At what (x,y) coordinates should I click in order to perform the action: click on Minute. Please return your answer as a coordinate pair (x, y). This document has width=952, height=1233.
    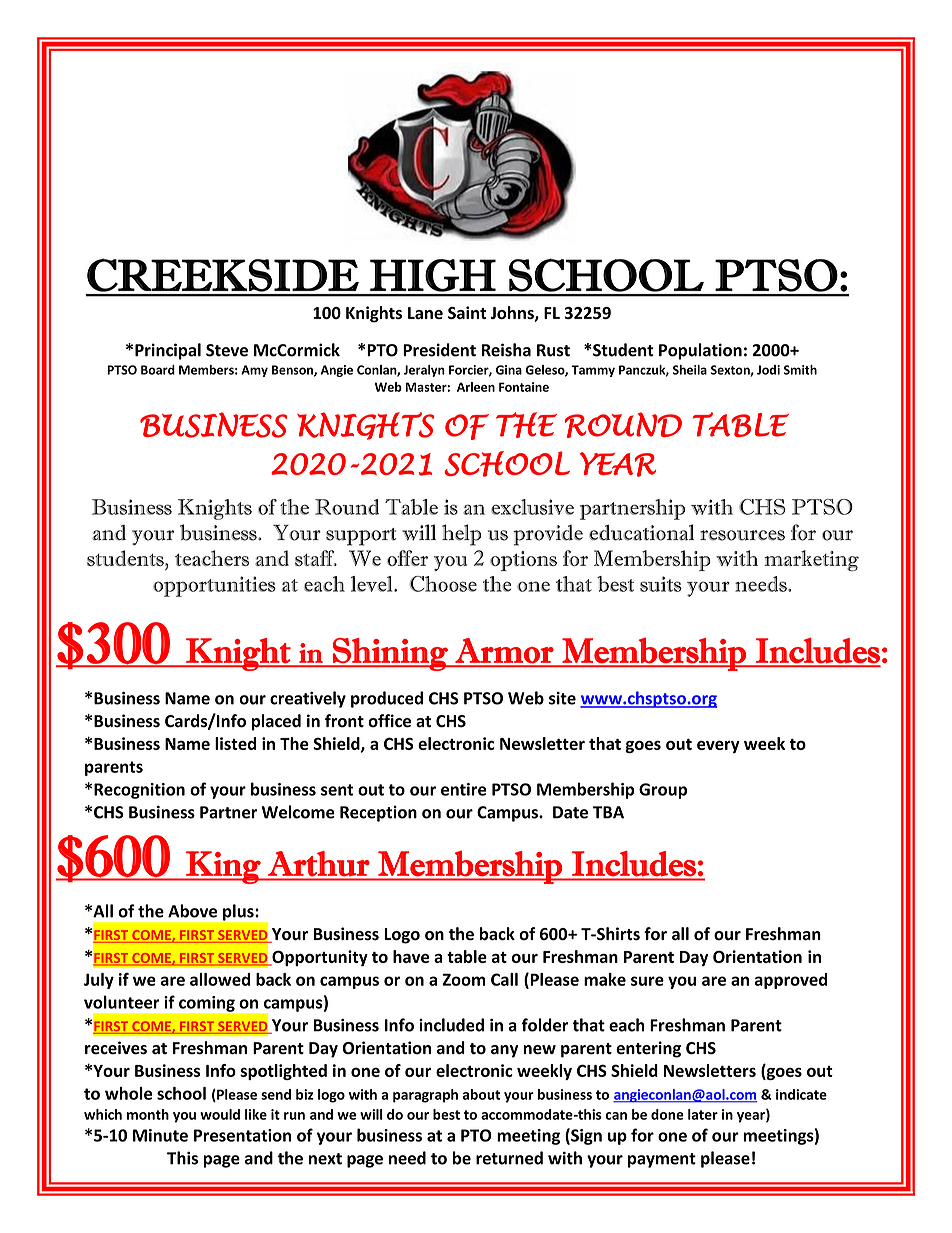
    Looking at the image, I should click on (160, 1135).
